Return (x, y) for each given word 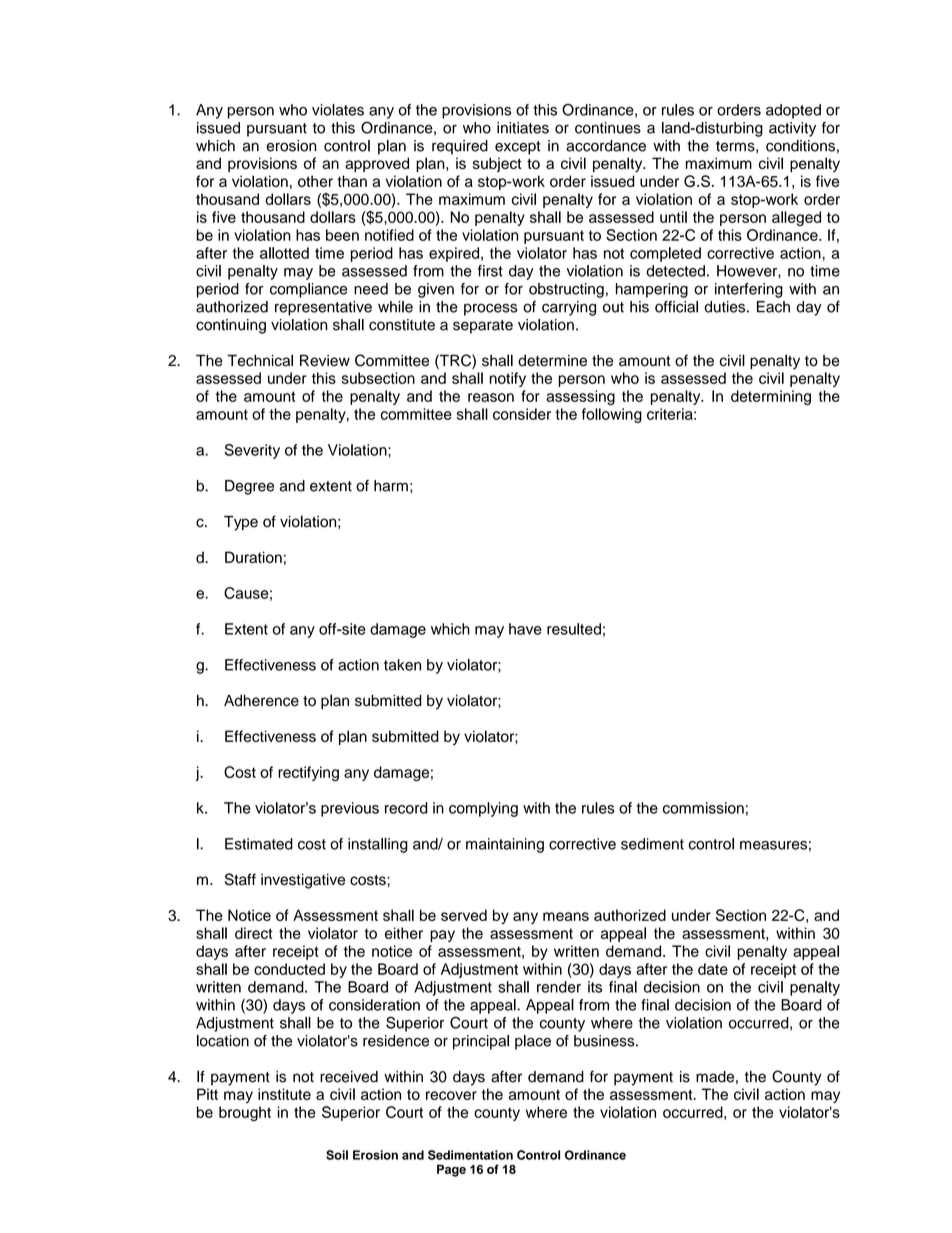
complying (483, 809)
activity (792, 129)
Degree (249, 487)
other (315, 181)
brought (245, 1113)
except (518, 148)
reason (491, 397)
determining (771, 397)
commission (703, 808)
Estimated (259, 844)
